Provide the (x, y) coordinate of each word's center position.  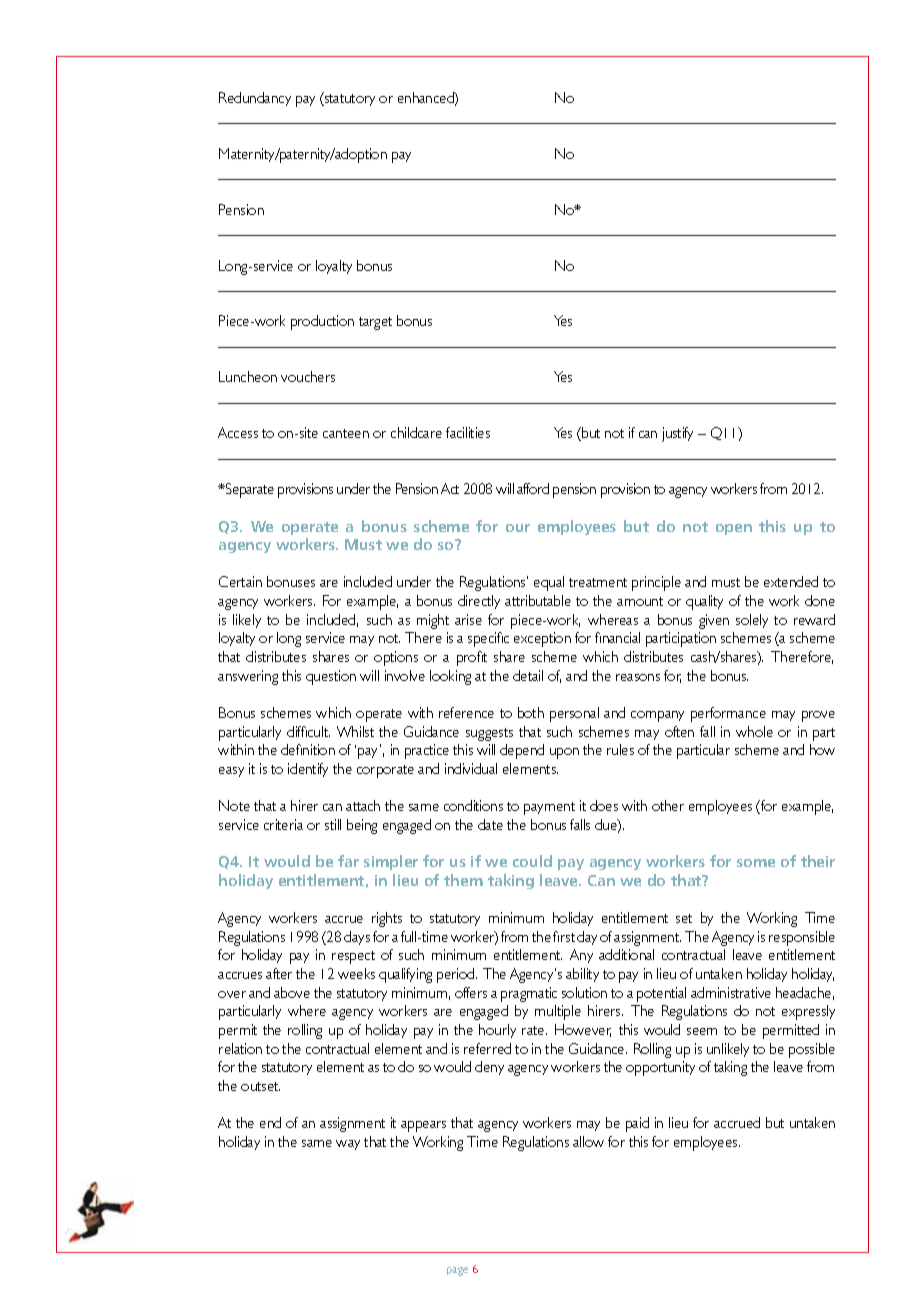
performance (728, 714)
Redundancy (255, 99)
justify (677, 434)
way (348, 1145)
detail (528, 675)
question (331, 677)
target (375, 323)
